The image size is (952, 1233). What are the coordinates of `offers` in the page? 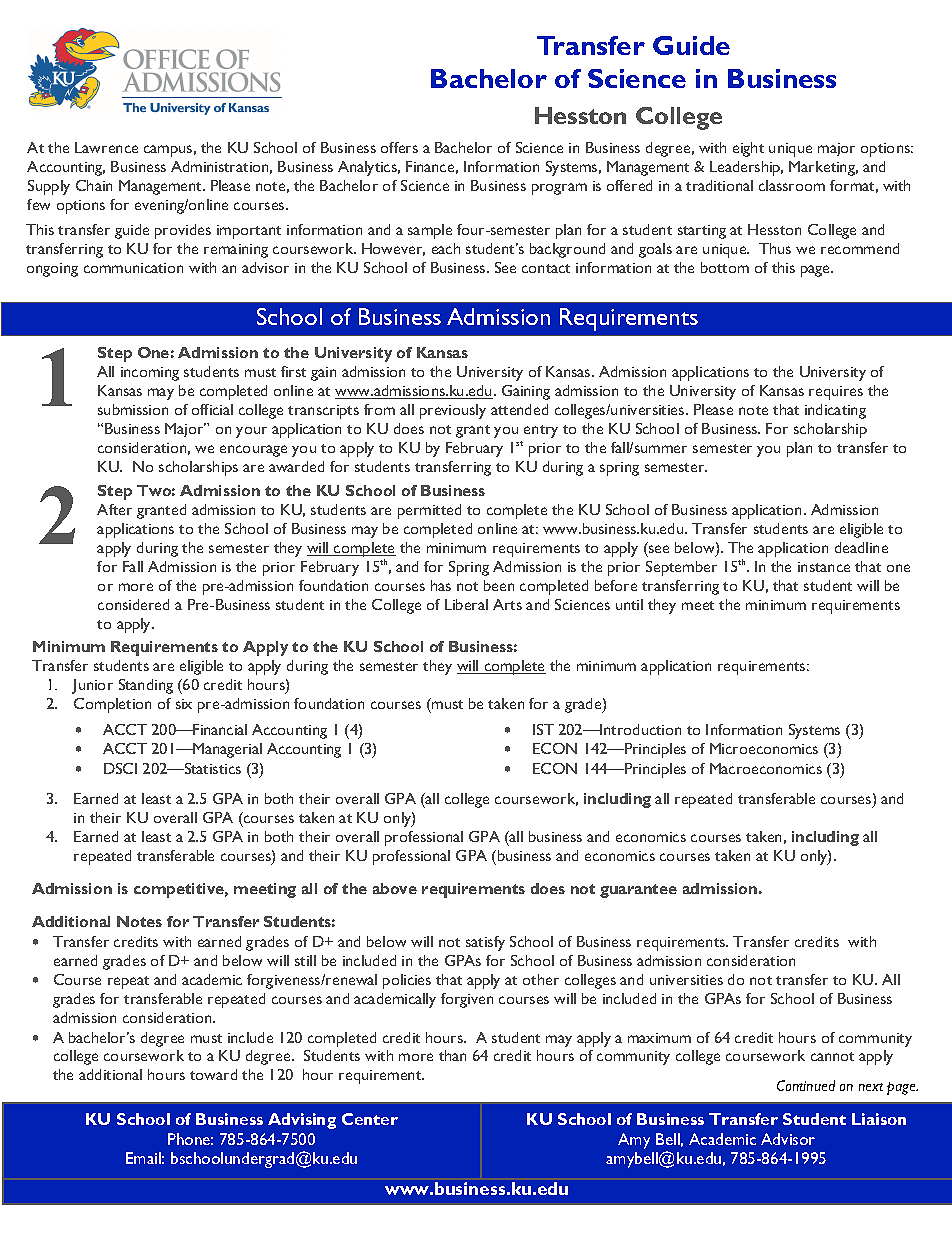 It's located at (399, 147).
